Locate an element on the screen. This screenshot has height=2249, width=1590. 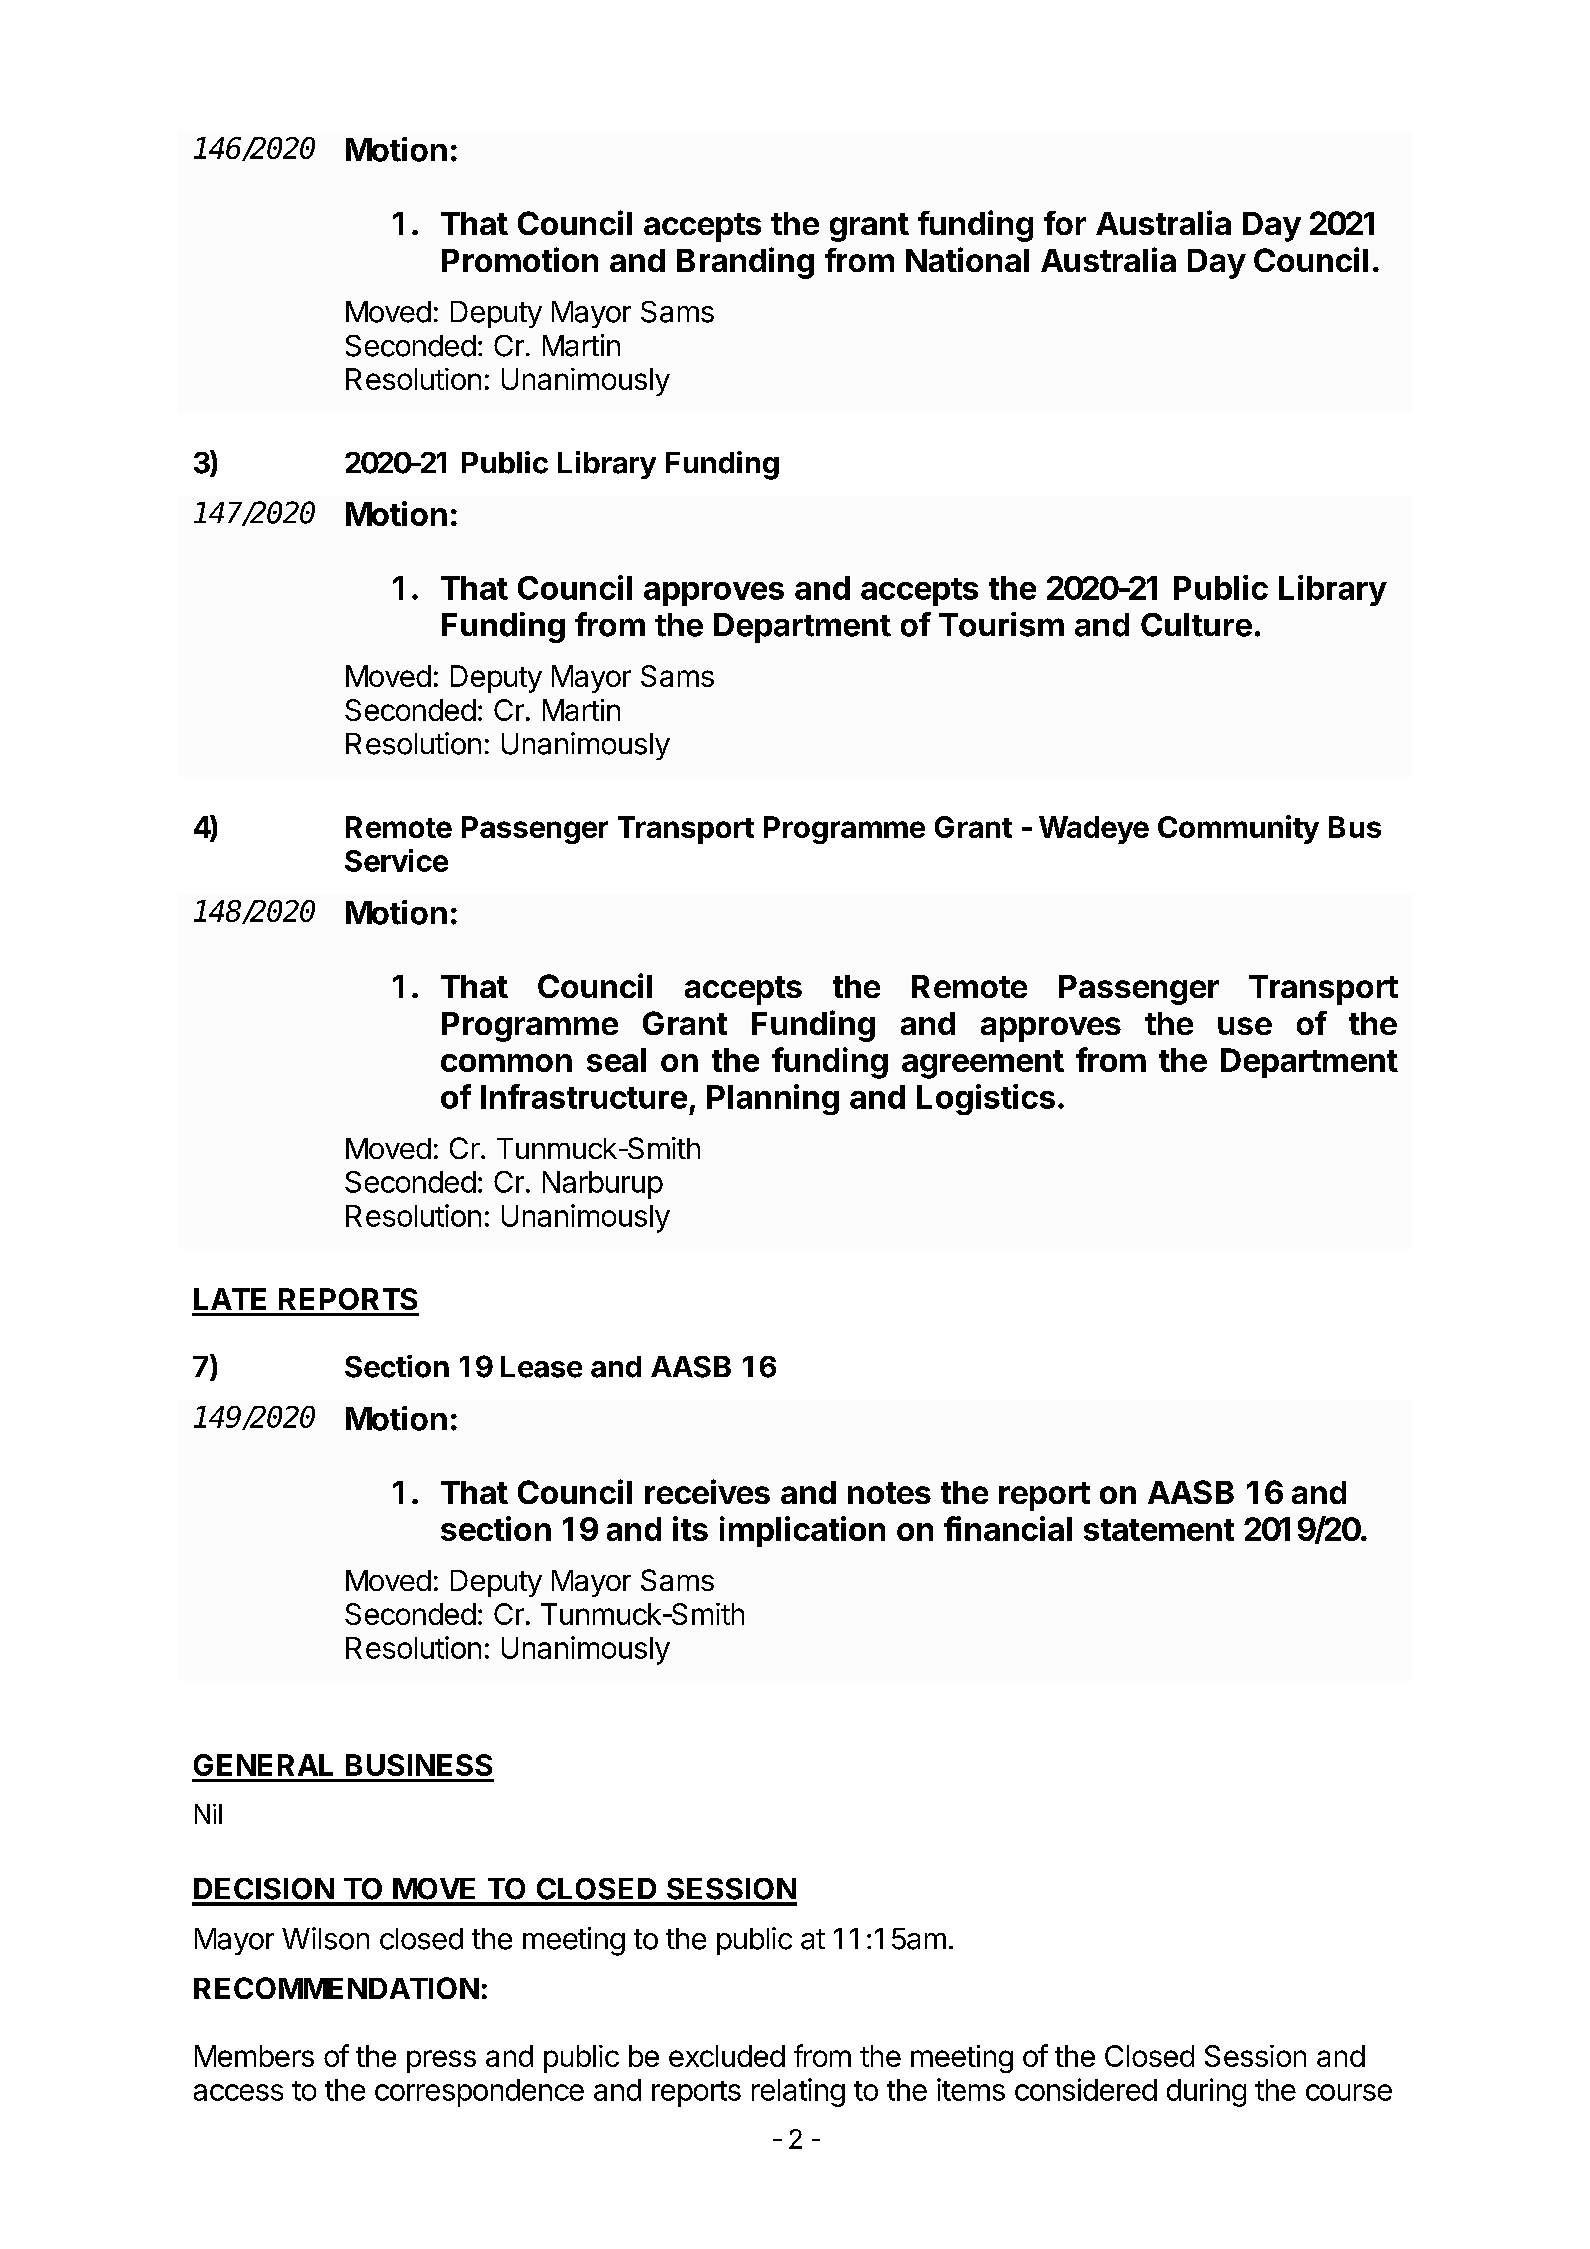
RECOMMENDATION is located at coordinates (336, 1988).
